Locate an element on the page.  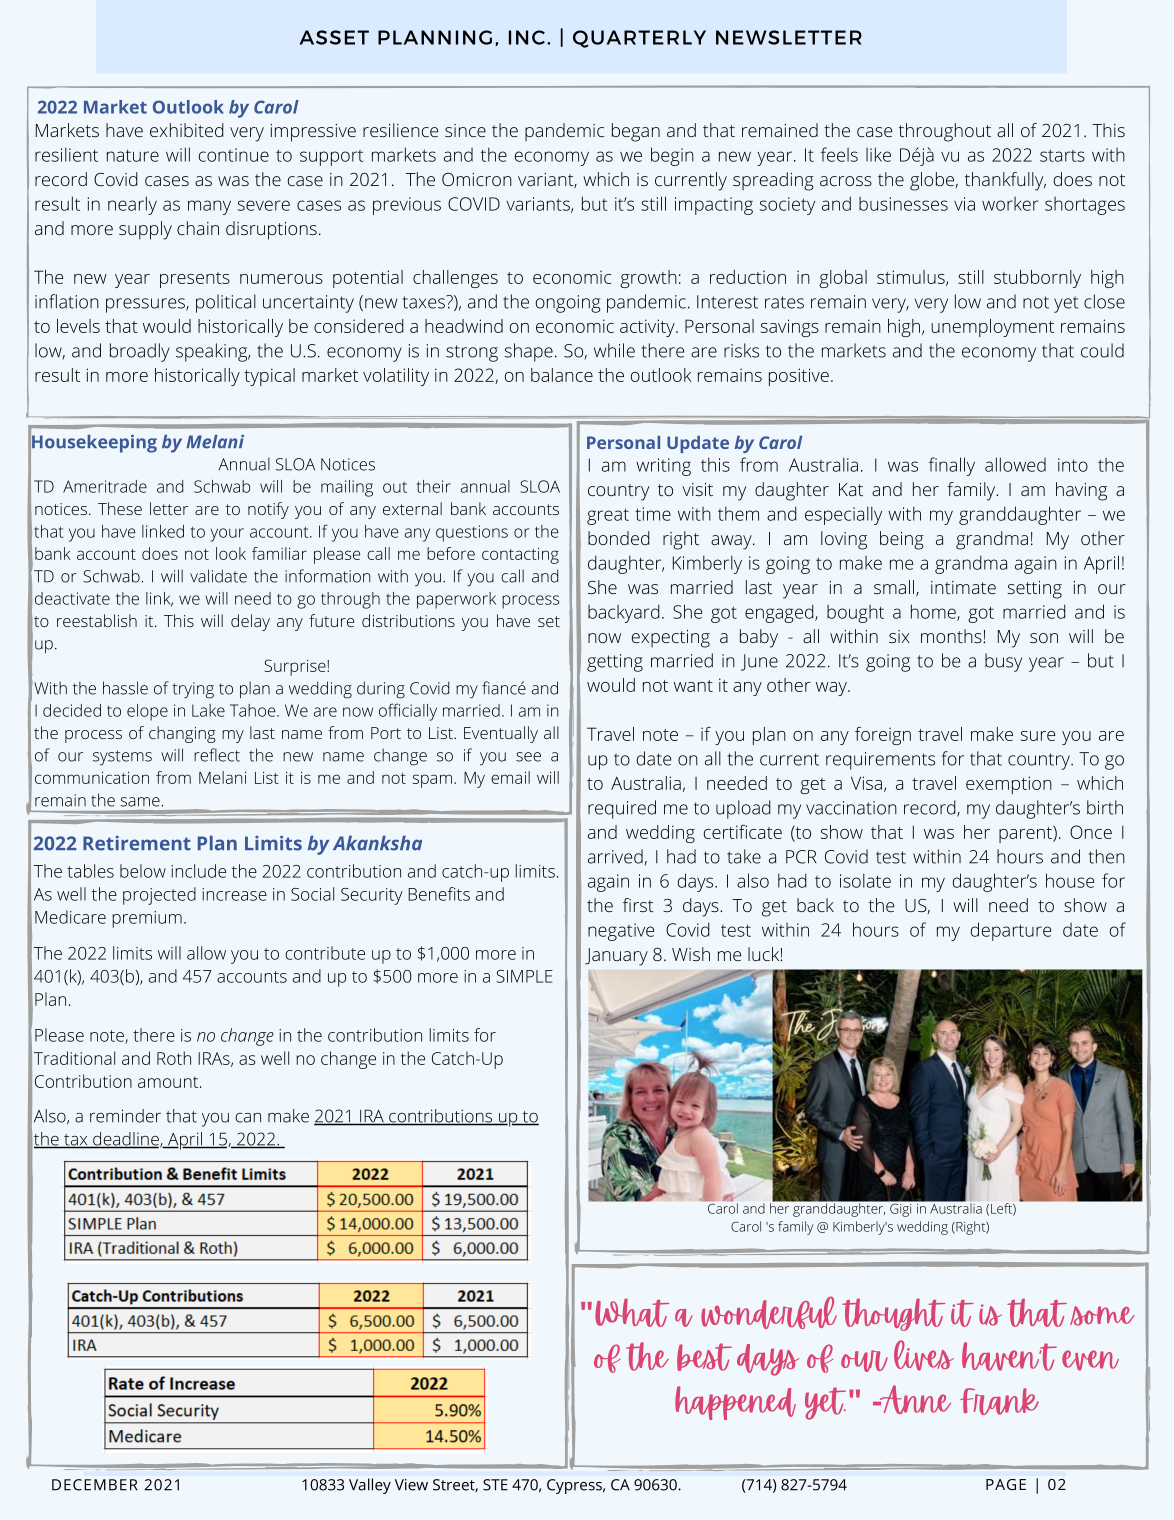
starts is located at coordinates (1062, 155).
